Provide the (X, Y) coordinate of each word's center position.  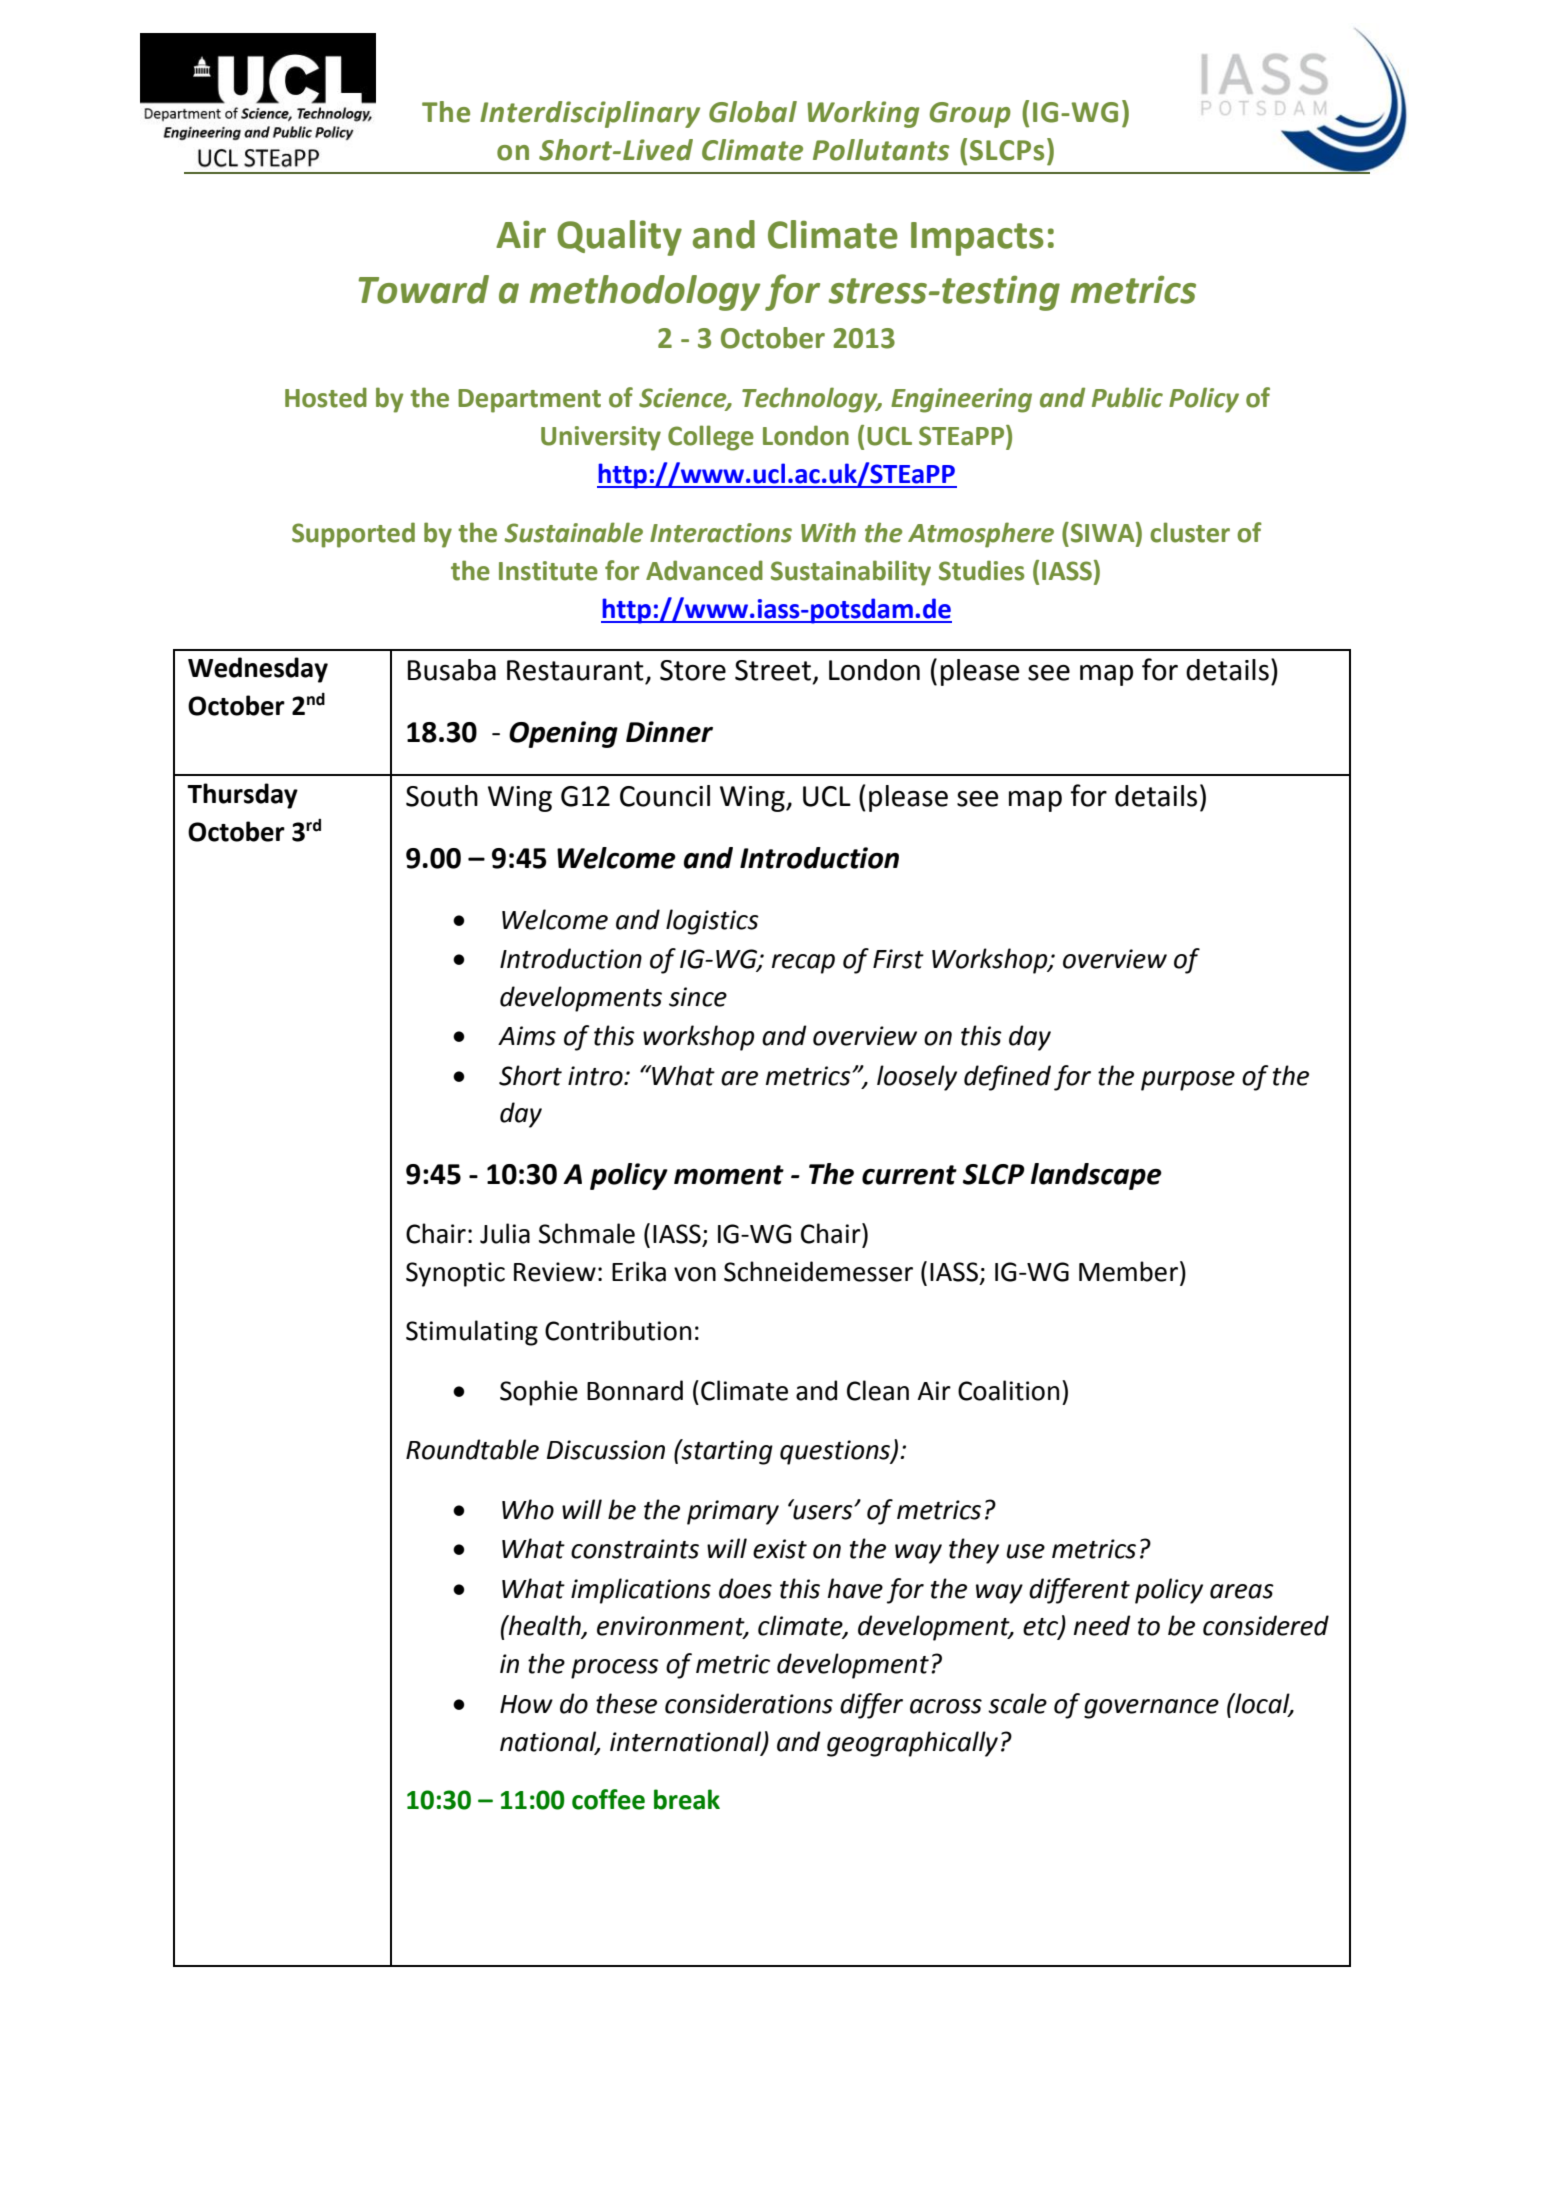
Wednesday (258, 670)
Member (1128, 1271)
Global (753, 112)
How (526, 1704)
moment (729, 1175)
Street (773, 670)
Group (970, 115)
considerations (749, 1703)
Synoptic (455, 1274)
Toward (423, 289)
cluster (1190, 532)
